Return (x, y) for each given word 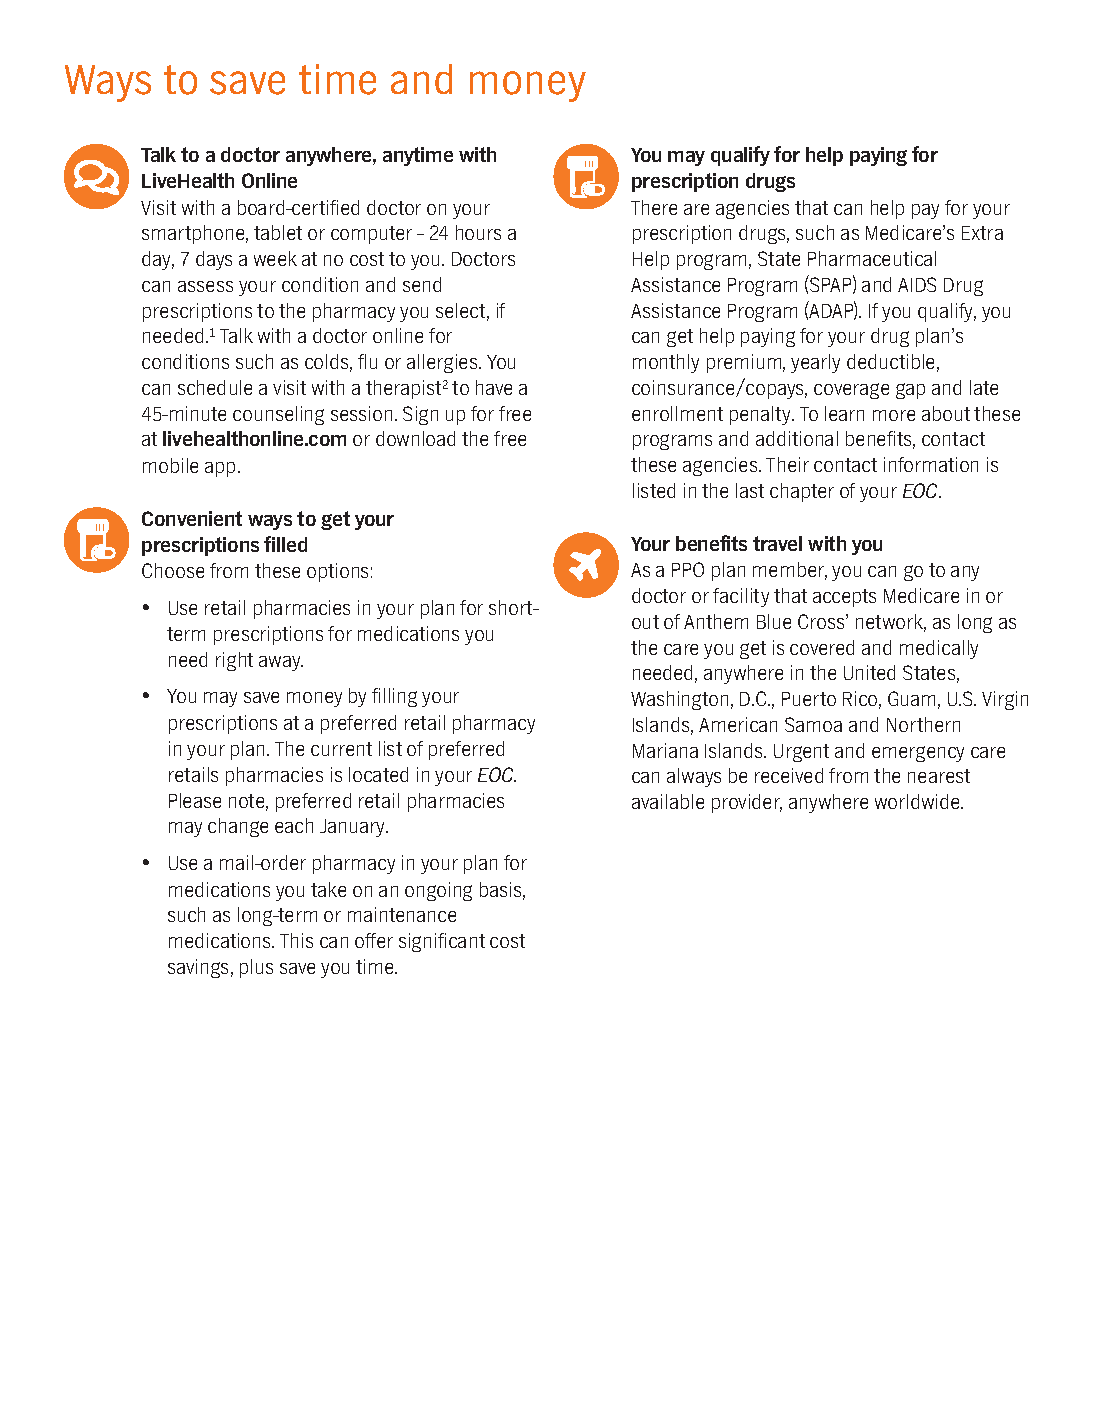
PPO (688, 569)
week (275, 258)
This (296, 940)
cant (467, 941)
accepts (844, 598)
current (341, 749)
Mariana (665, 750)
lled (292, 544)
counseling (278, 415)
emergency (918, 754)
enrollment (677, 413)
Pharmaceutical (872, 258)
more (894, 415)
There (654, 207)
